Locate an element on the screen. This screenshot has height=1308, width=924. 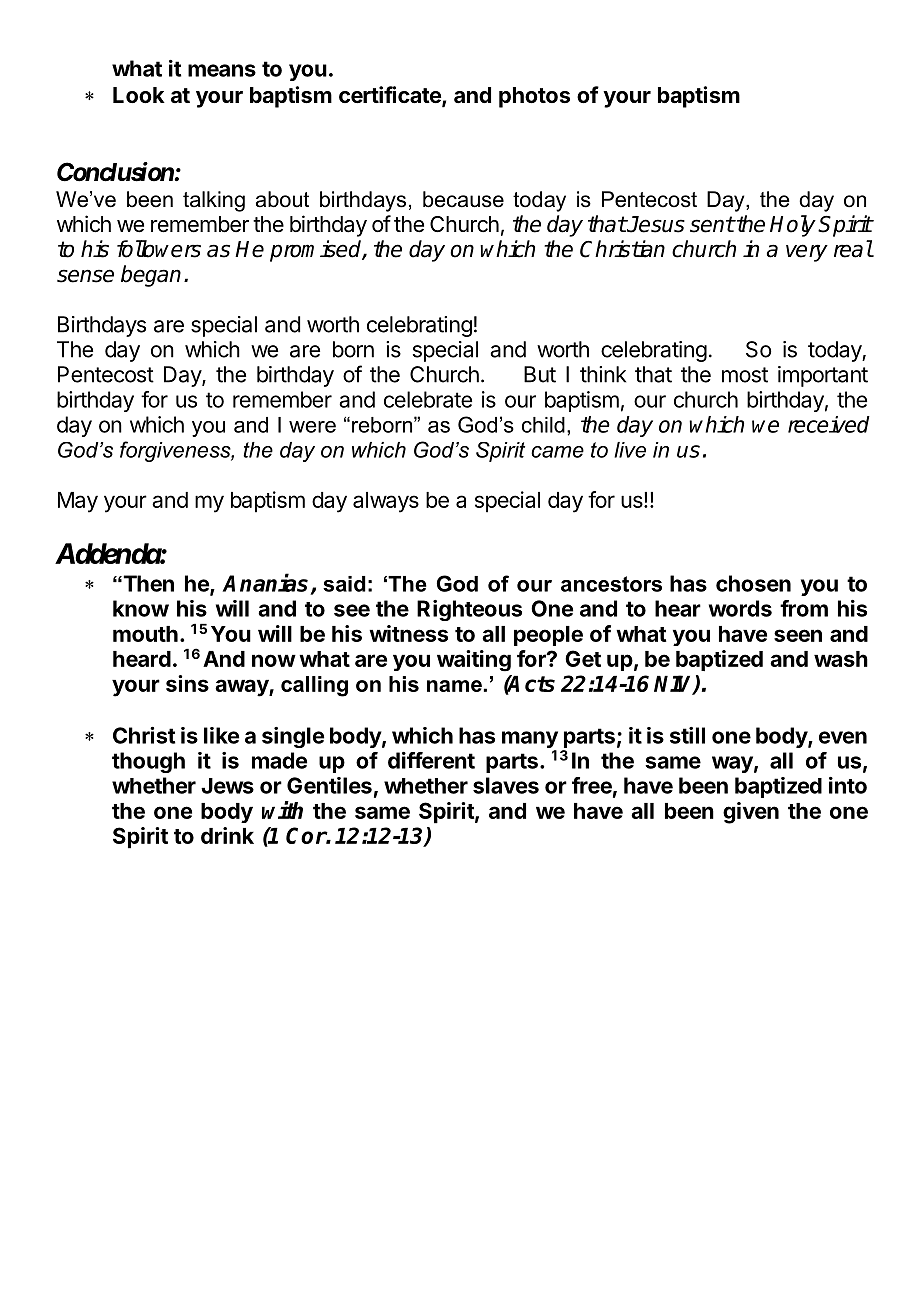
came is located at coordinates (557, 452).
